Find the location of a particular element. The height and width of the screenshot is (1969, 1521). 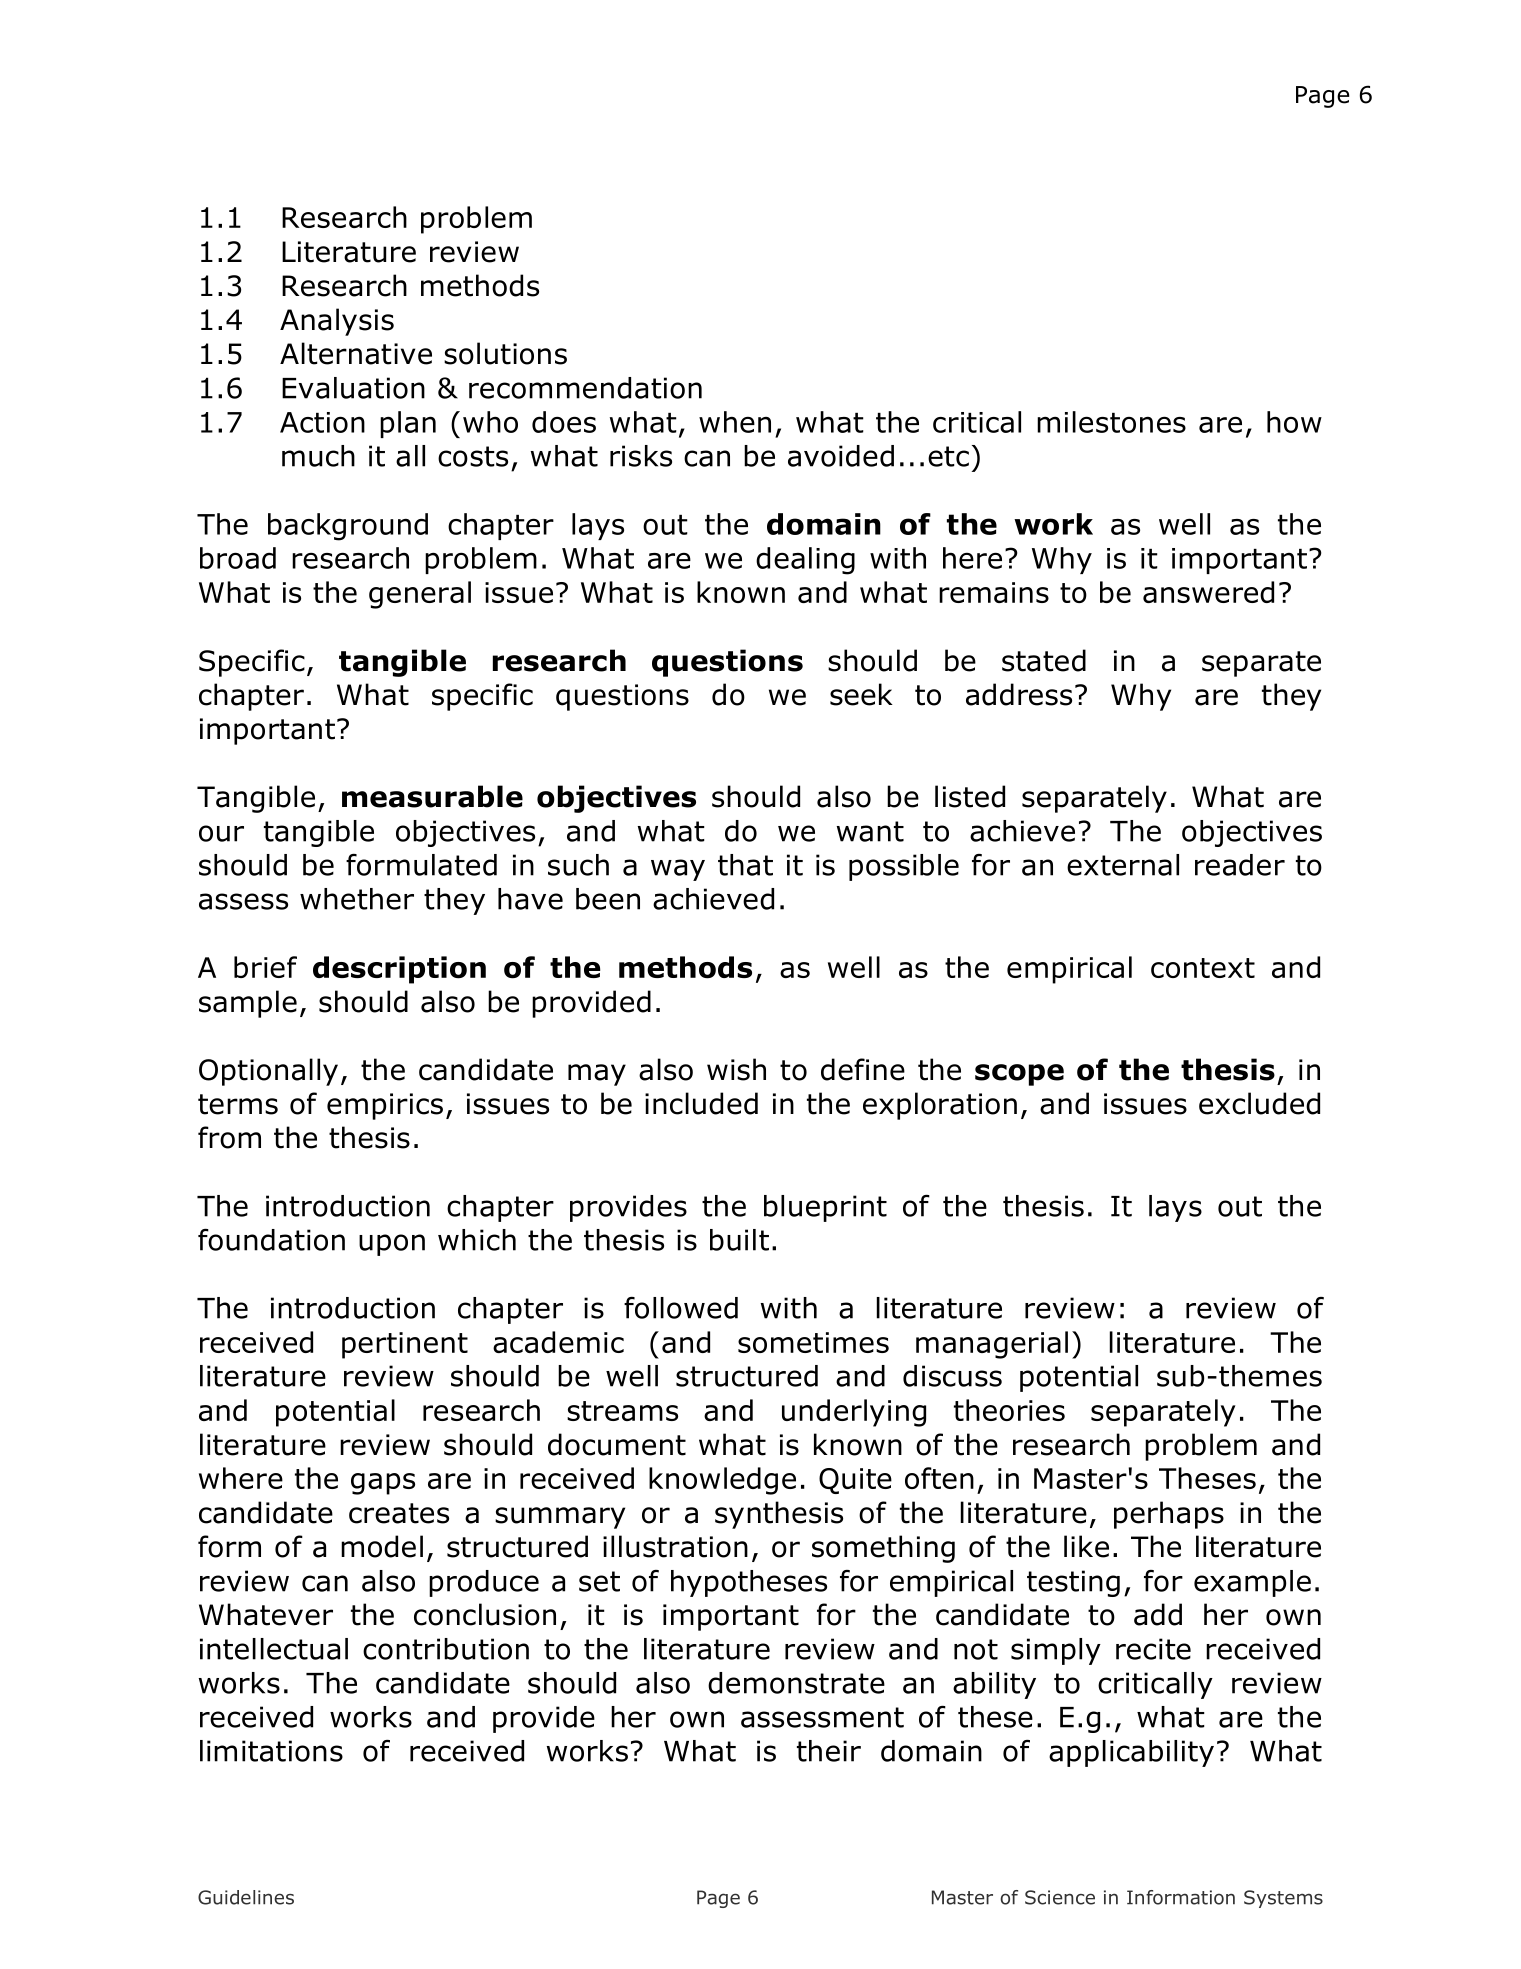

excluded is located at coordinates (1259, 1103).
